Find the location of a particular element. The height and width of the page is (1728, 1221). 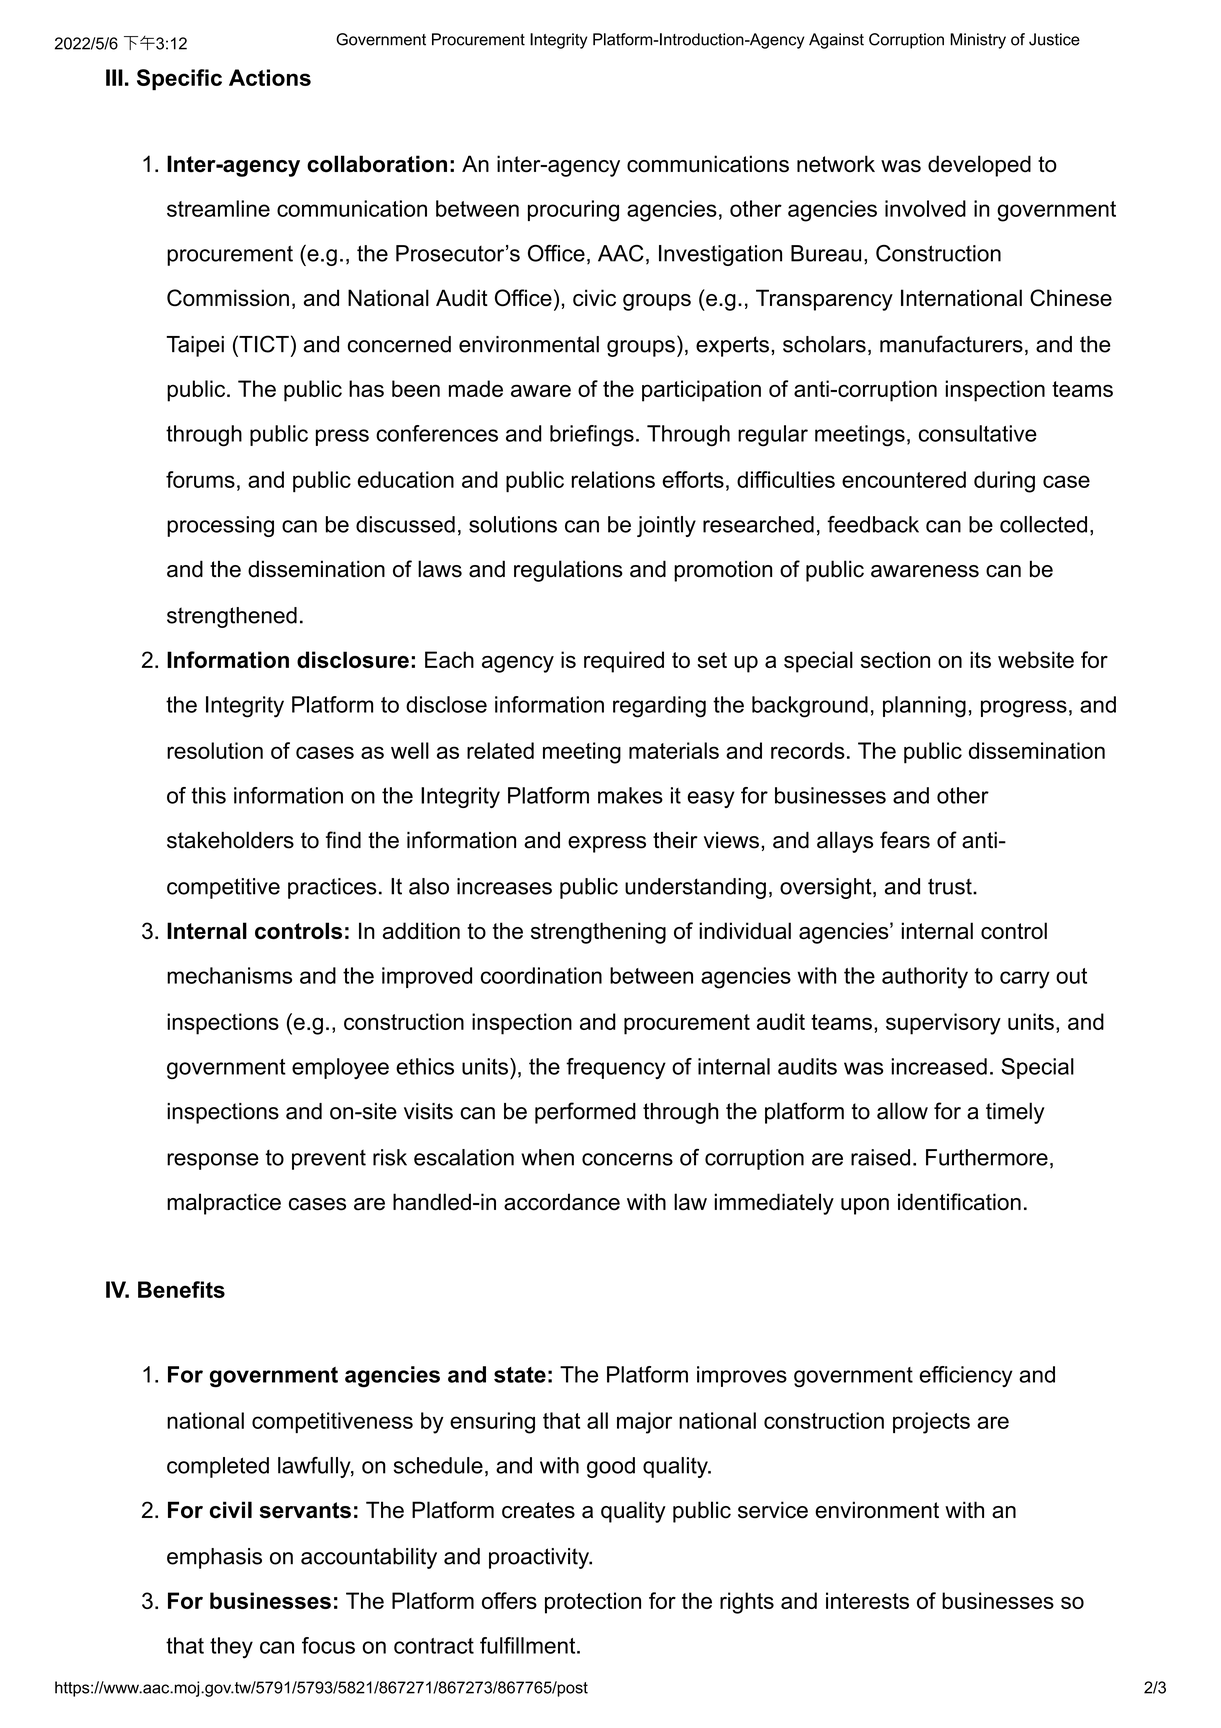

trust is located at coordinates (951, 886).
